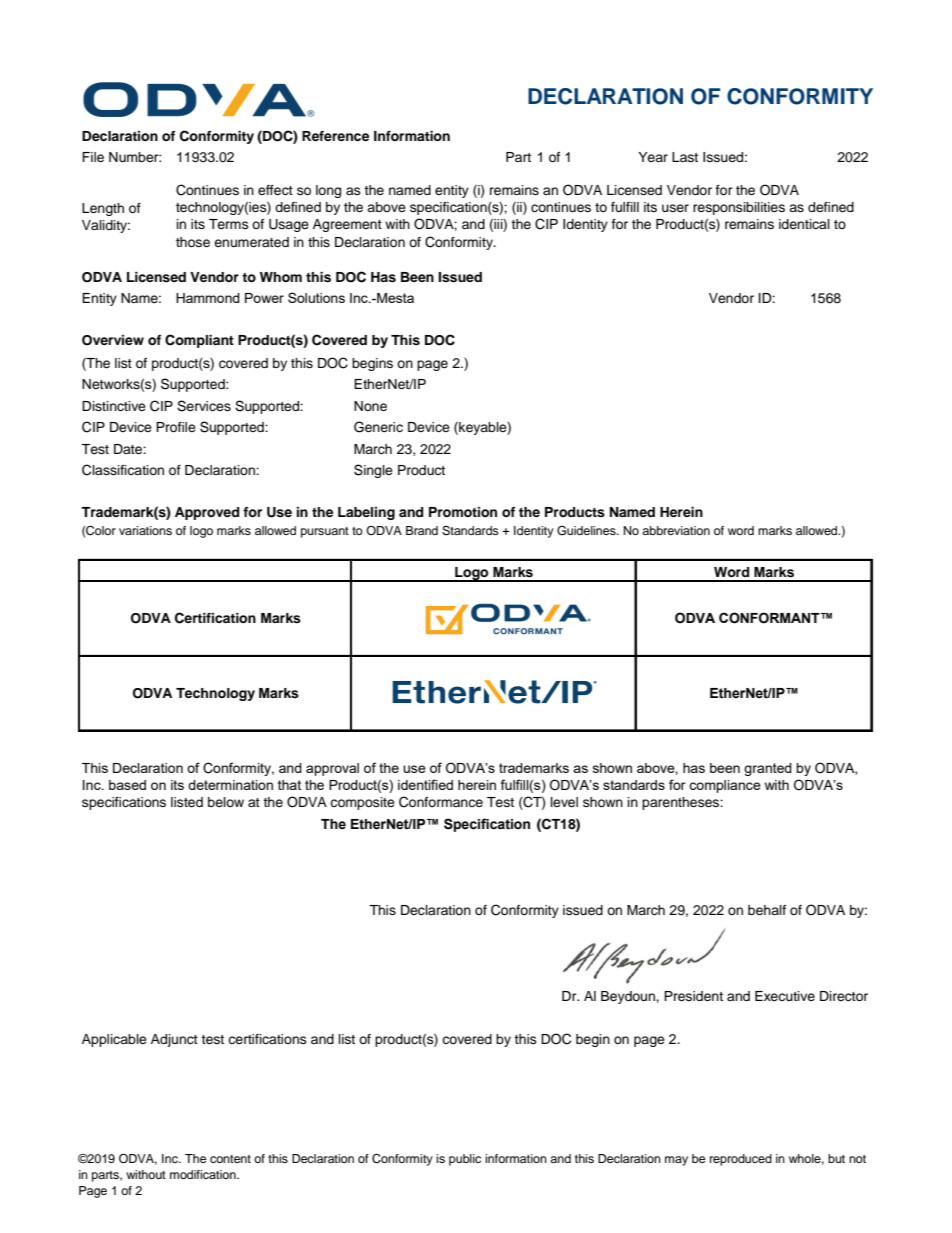  I want to click on reproduced, so click(741, 1160).
